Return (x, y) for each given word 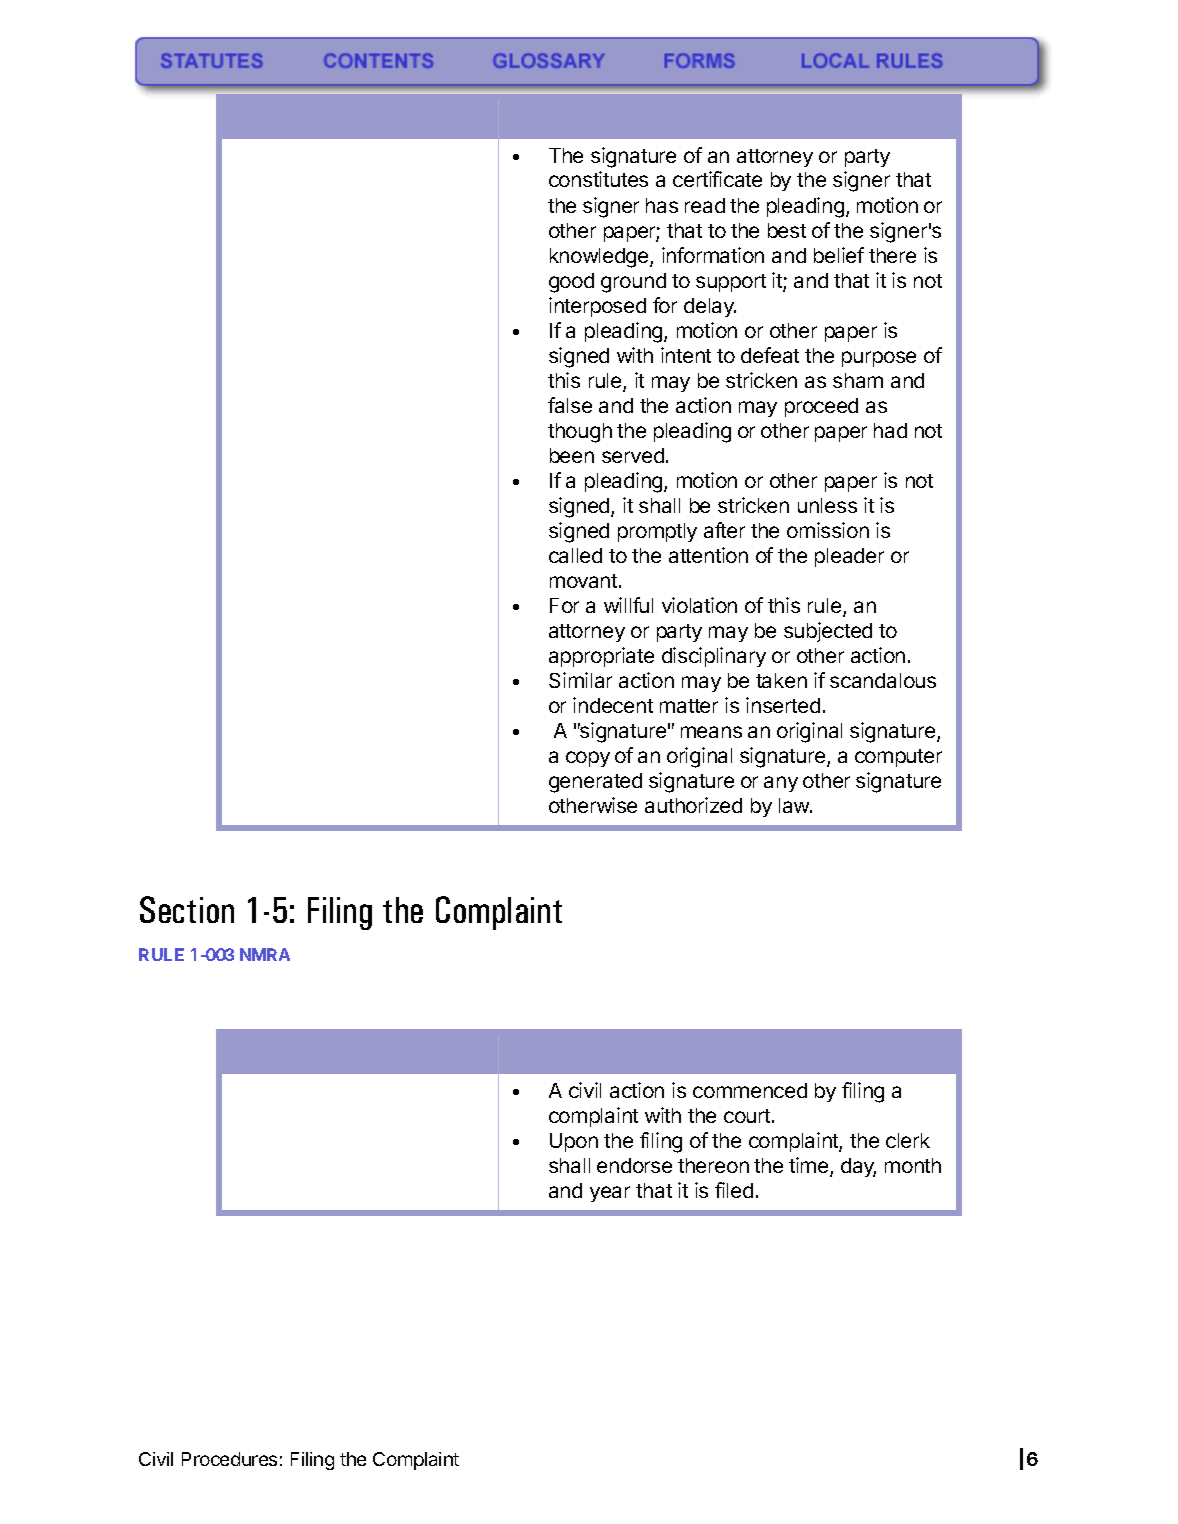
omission (828, 530)
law (795, 805)
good (571, 283)
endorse (634, 1165)
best (787, 230)
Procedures (229, 1459)
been (572, 455)
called (575, 555)
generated (595, 783)
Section (187, 909)
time (810, 1166)
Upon (574, 1142)
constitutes (598, 179)
